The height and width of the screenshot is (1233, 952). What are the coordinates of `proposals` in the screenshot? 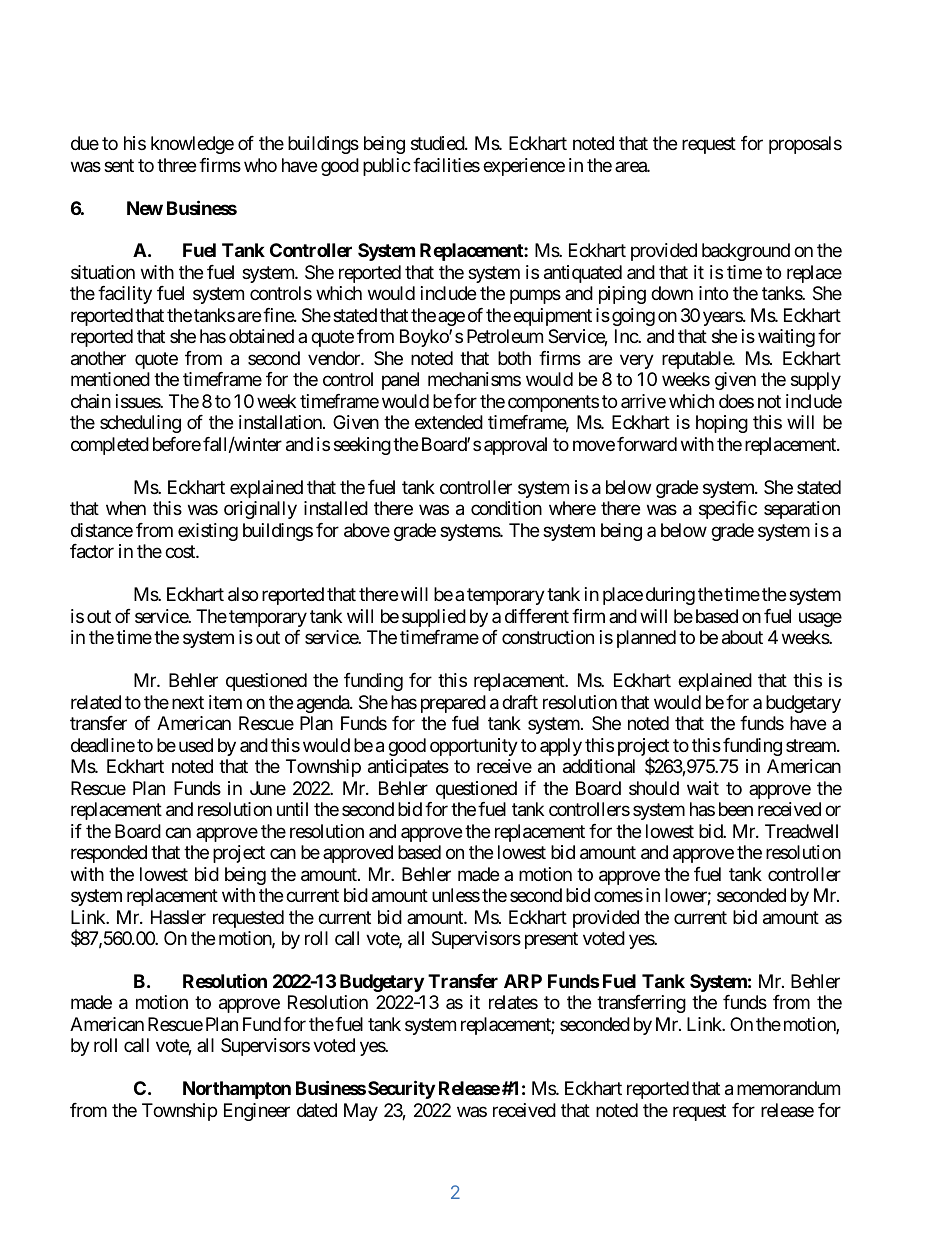 It's located at (805, 145).
